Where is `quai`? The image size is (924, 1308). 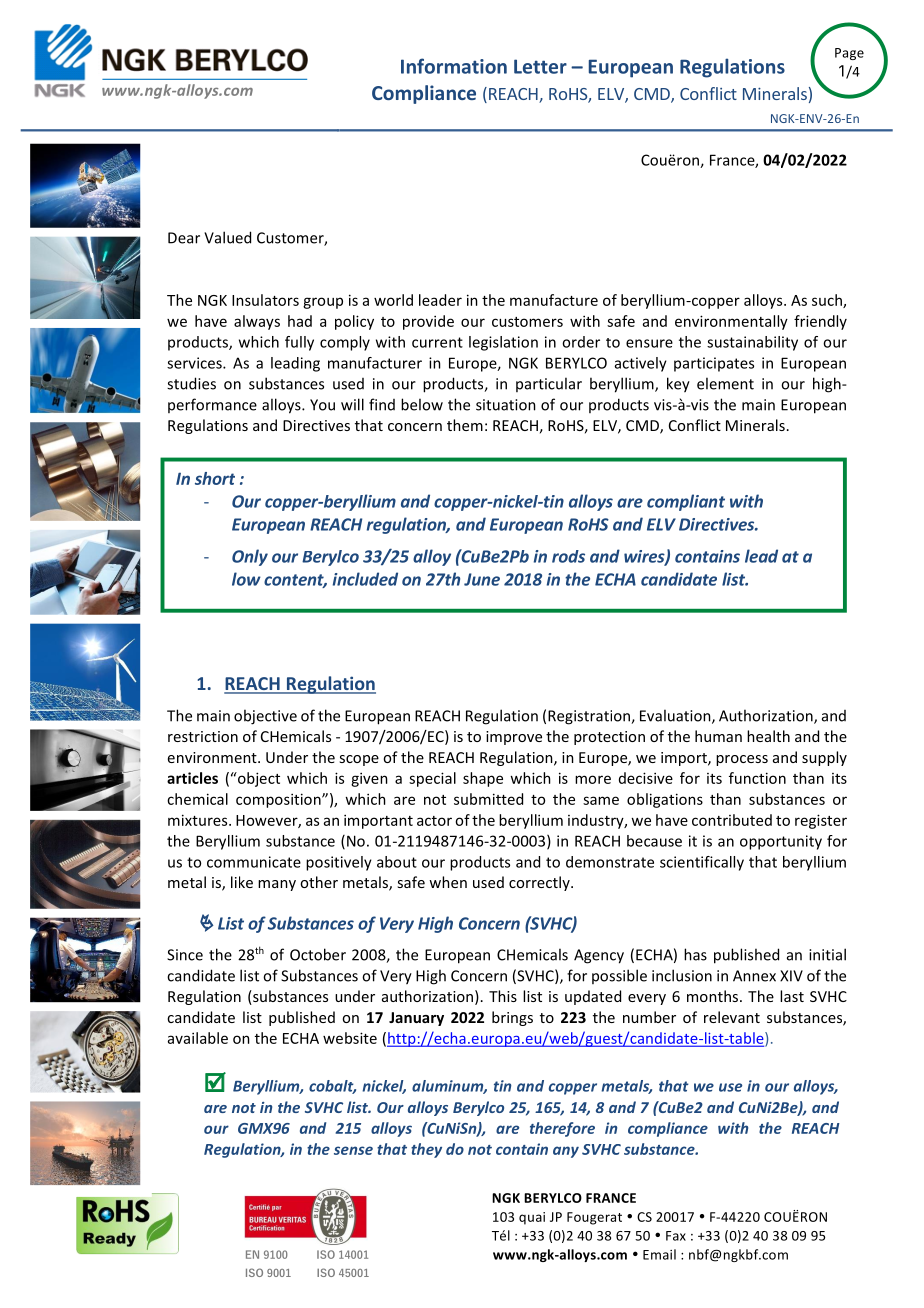
quai is located at coordinates (532, 1218).
